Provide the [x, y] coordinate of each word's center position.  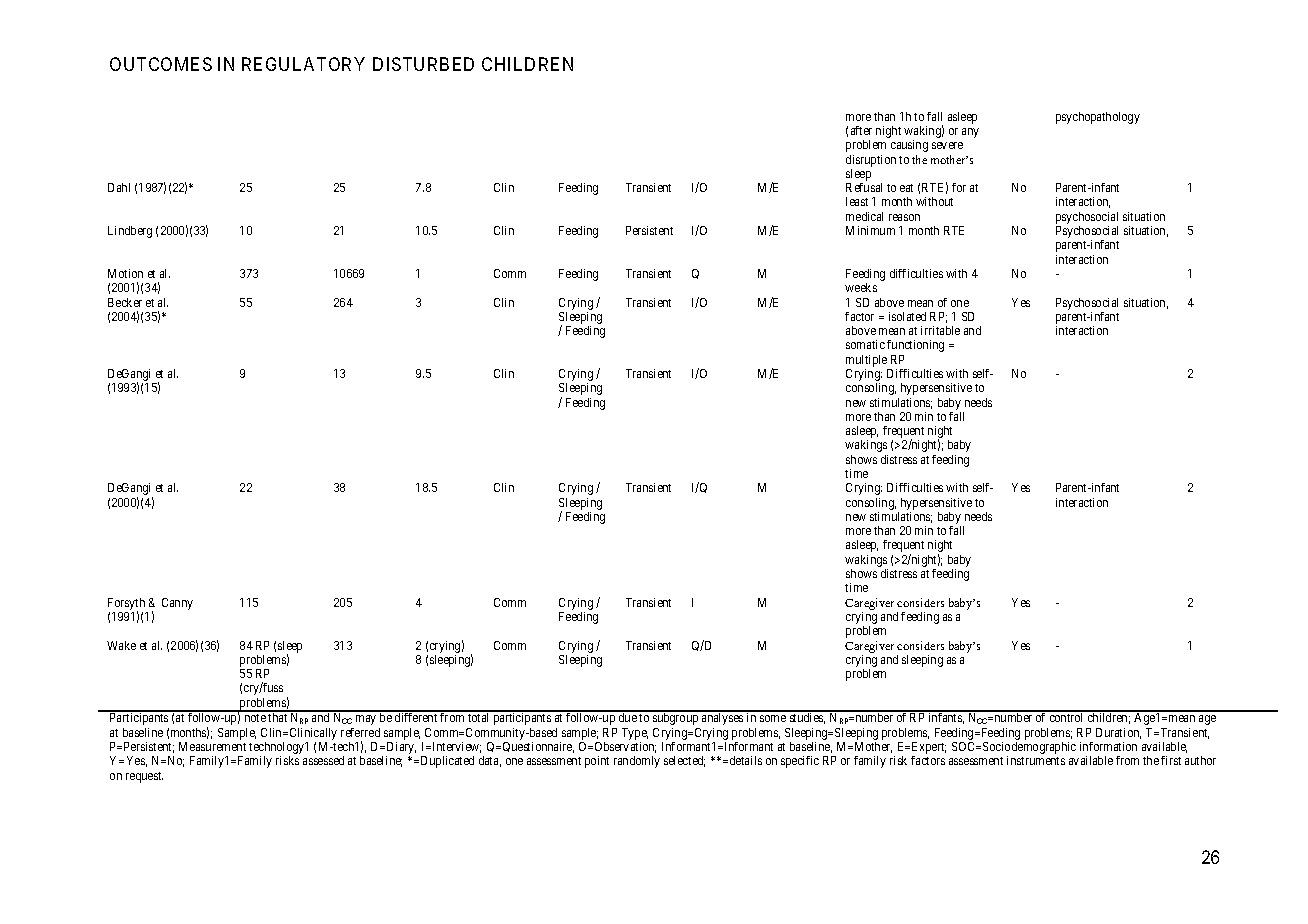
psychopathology [1098, 118]
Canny [177, 604]
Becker [125, 302]
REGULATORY [303, 64]
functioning [915, 346]
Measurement [212, 746]
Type [635, 734]
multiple [866, 361]
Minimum [870, 230]
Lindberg [130, 232]
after [861, 130]
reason [904, 217]
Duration [1118, 733]
